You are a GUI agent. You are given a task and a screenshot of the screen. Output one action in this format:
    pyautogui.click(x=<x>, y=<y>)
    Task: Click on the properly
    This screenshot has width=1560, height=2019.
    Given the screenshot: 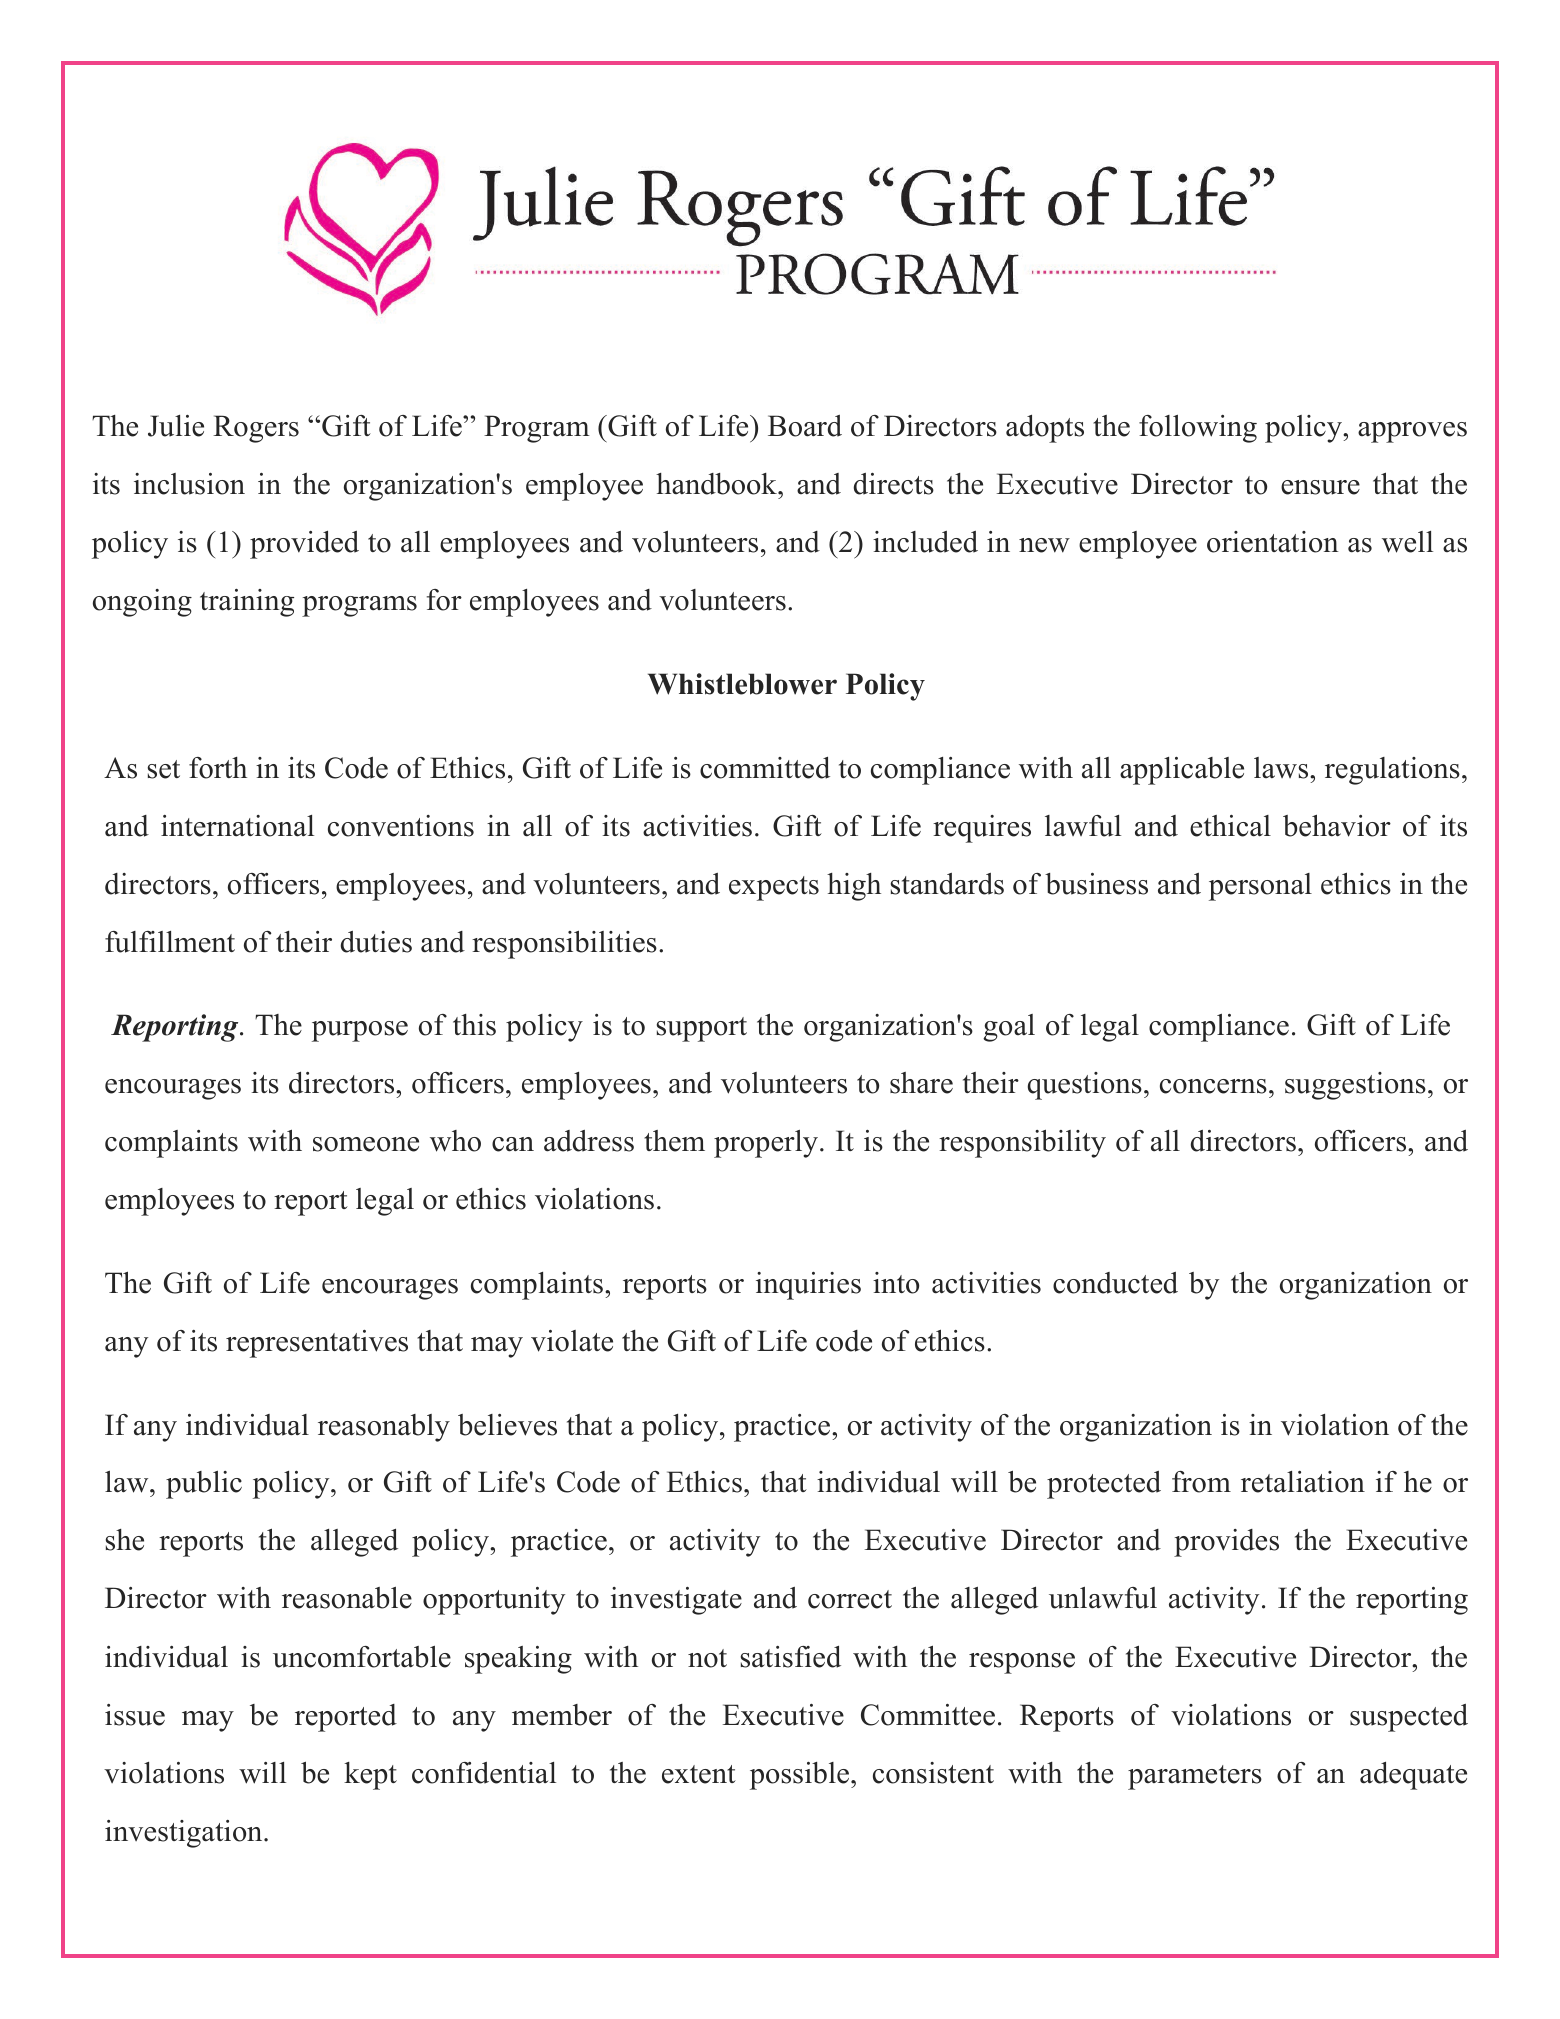 What is the action you would take?
    pyautogui.click(x=767, y=1144)
